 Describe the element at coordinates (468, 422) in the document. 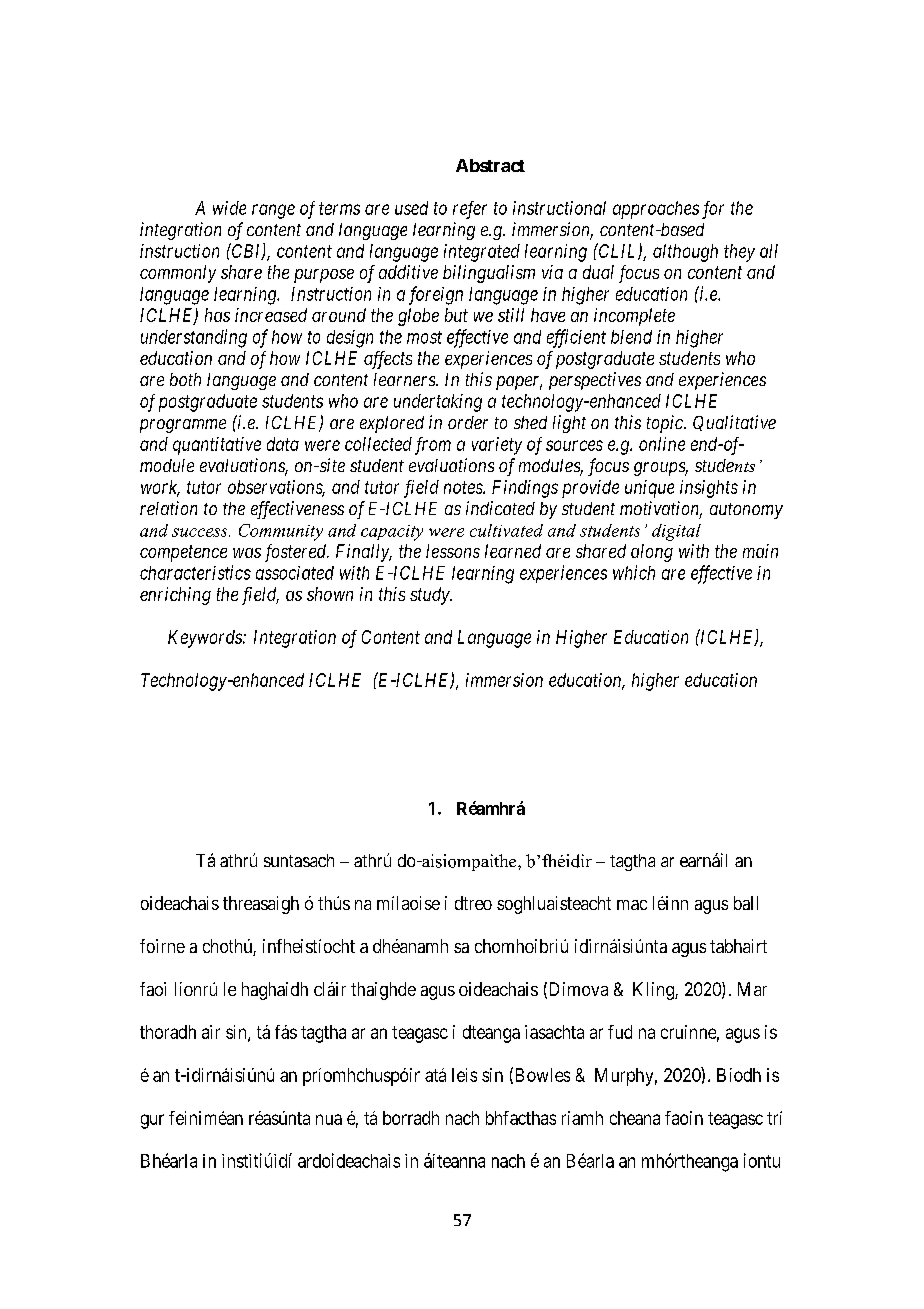

I see `order` at that location.
